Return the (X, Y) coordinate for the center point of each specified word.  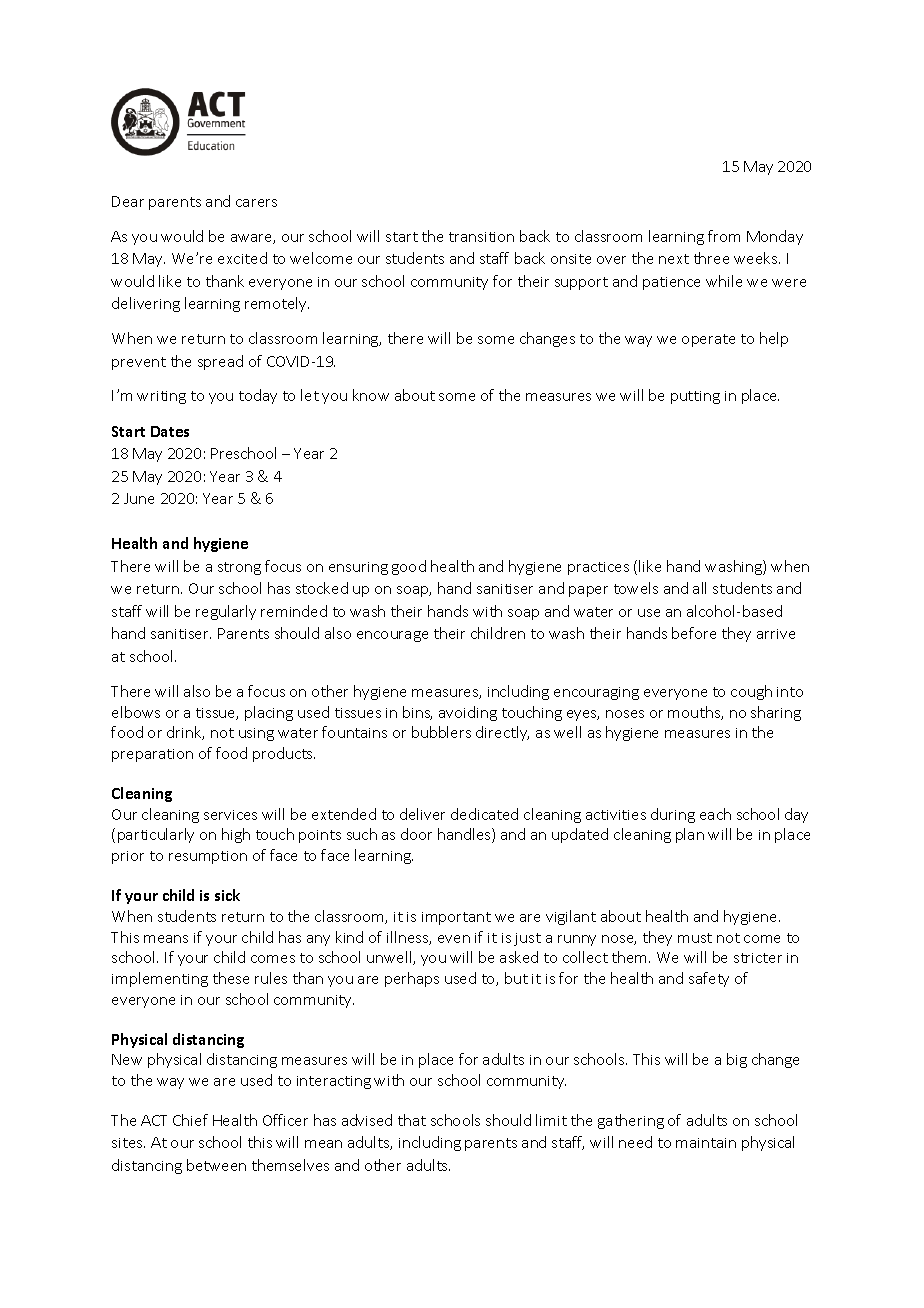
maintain (706, 1143)
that (412, 1120)
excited (242, 258)
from (724, 236)
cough (751, 692)
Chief (190, 1120)
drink (185, 733)
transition (481, 237)
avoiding (468, 713)
